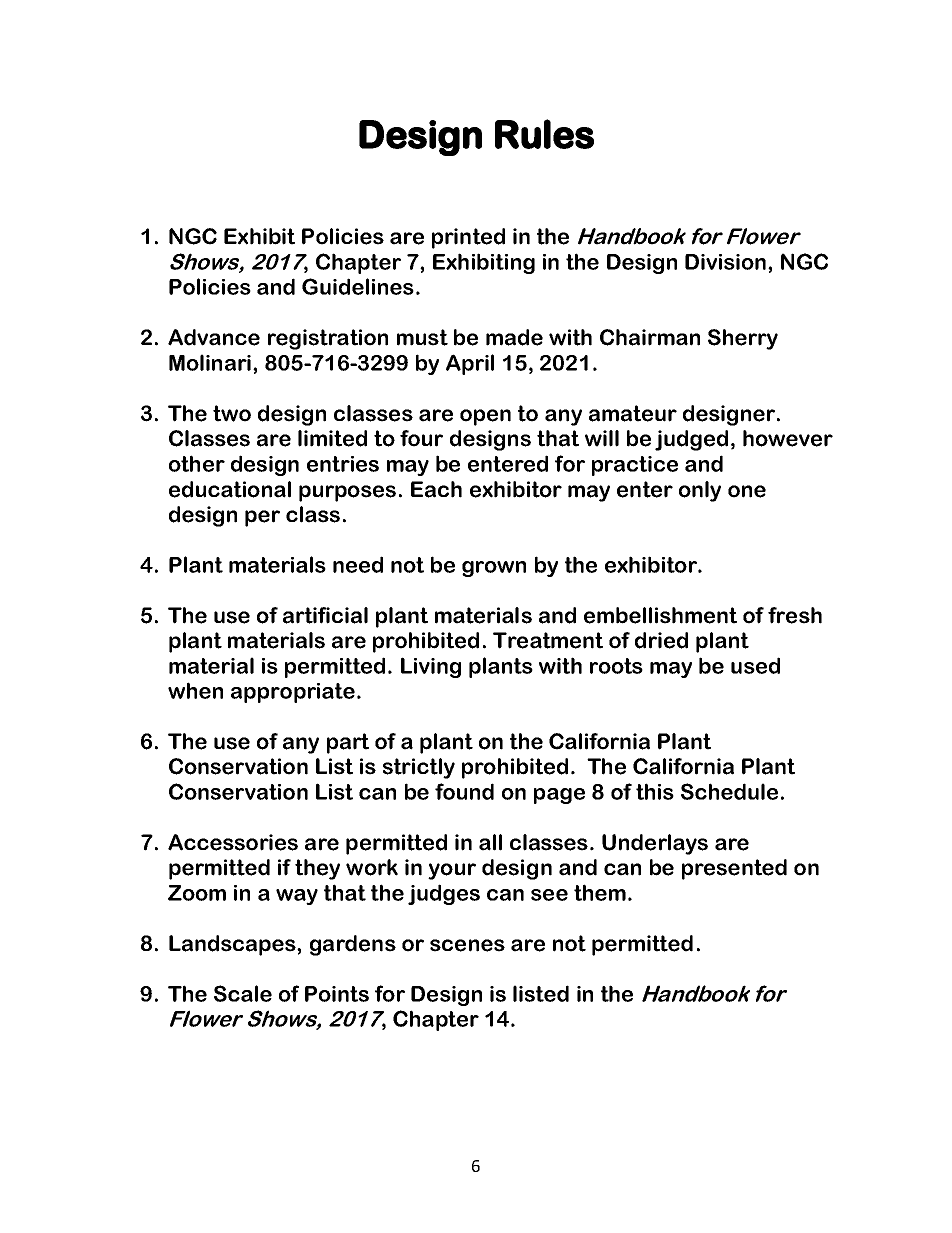  I want to click on presented, so click(734, 869).
